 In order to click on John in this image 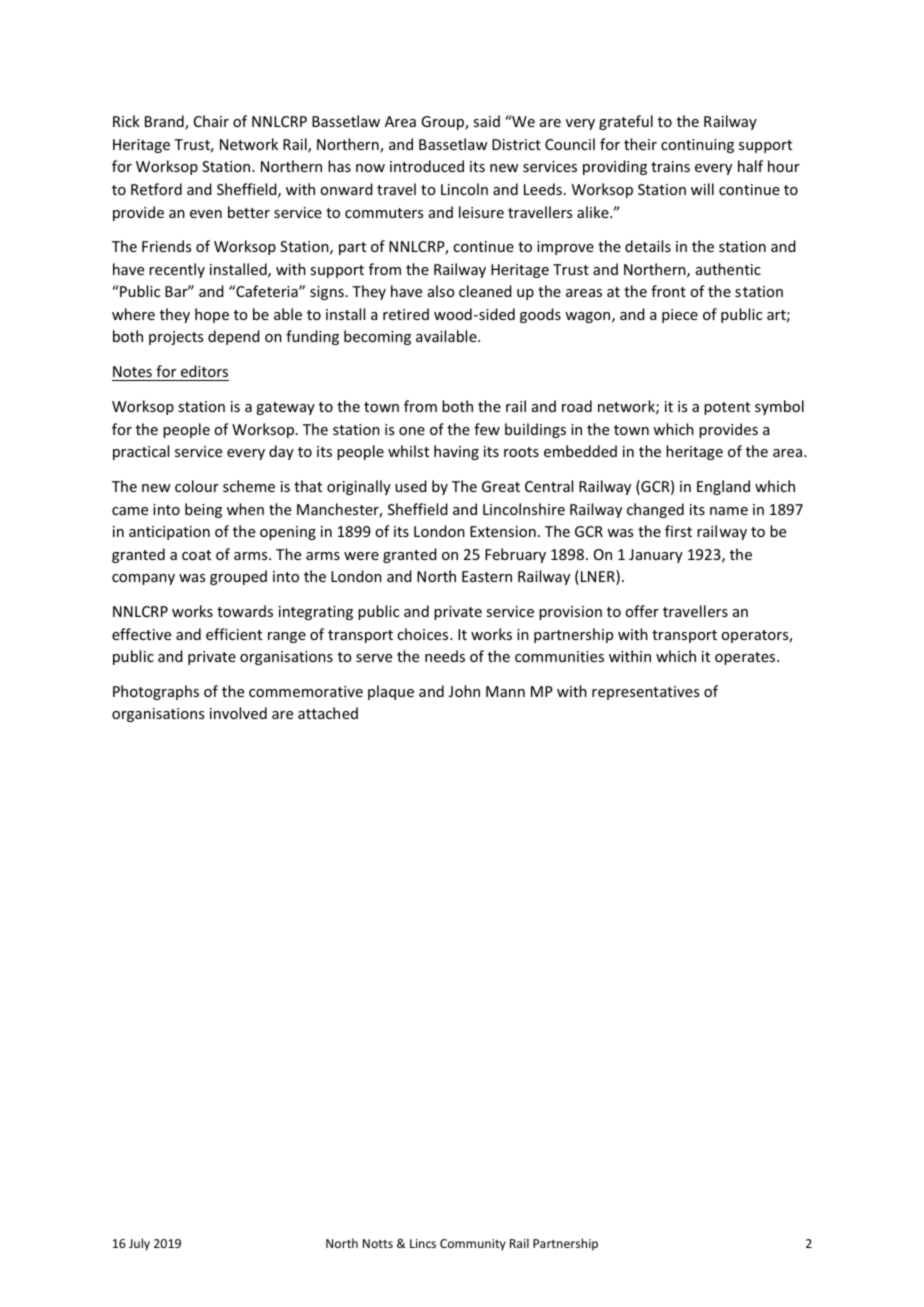, I will do `click(464, 691)`.
